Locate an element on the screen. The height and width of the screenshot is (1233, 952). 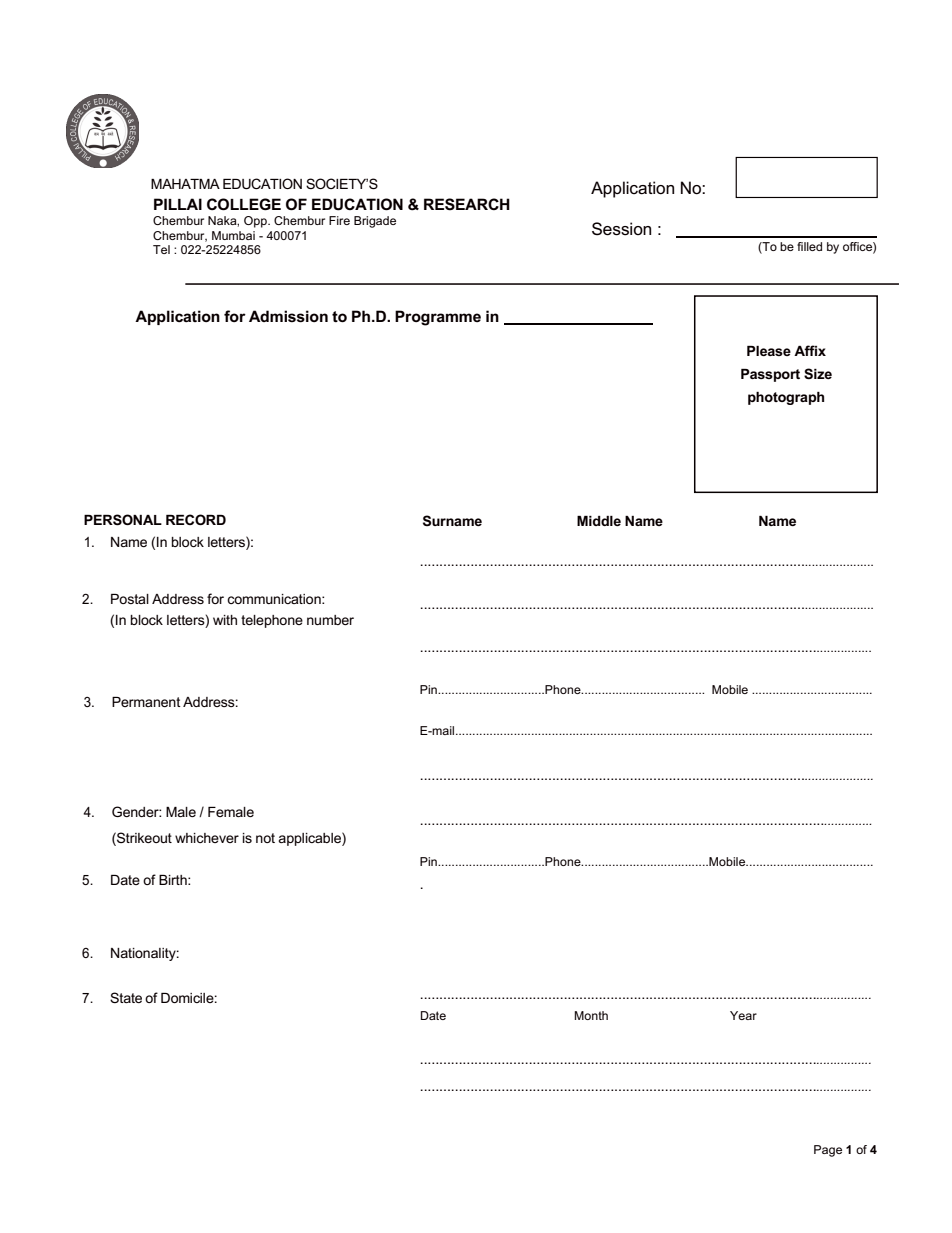
with is located at coordinates (225, 620).
